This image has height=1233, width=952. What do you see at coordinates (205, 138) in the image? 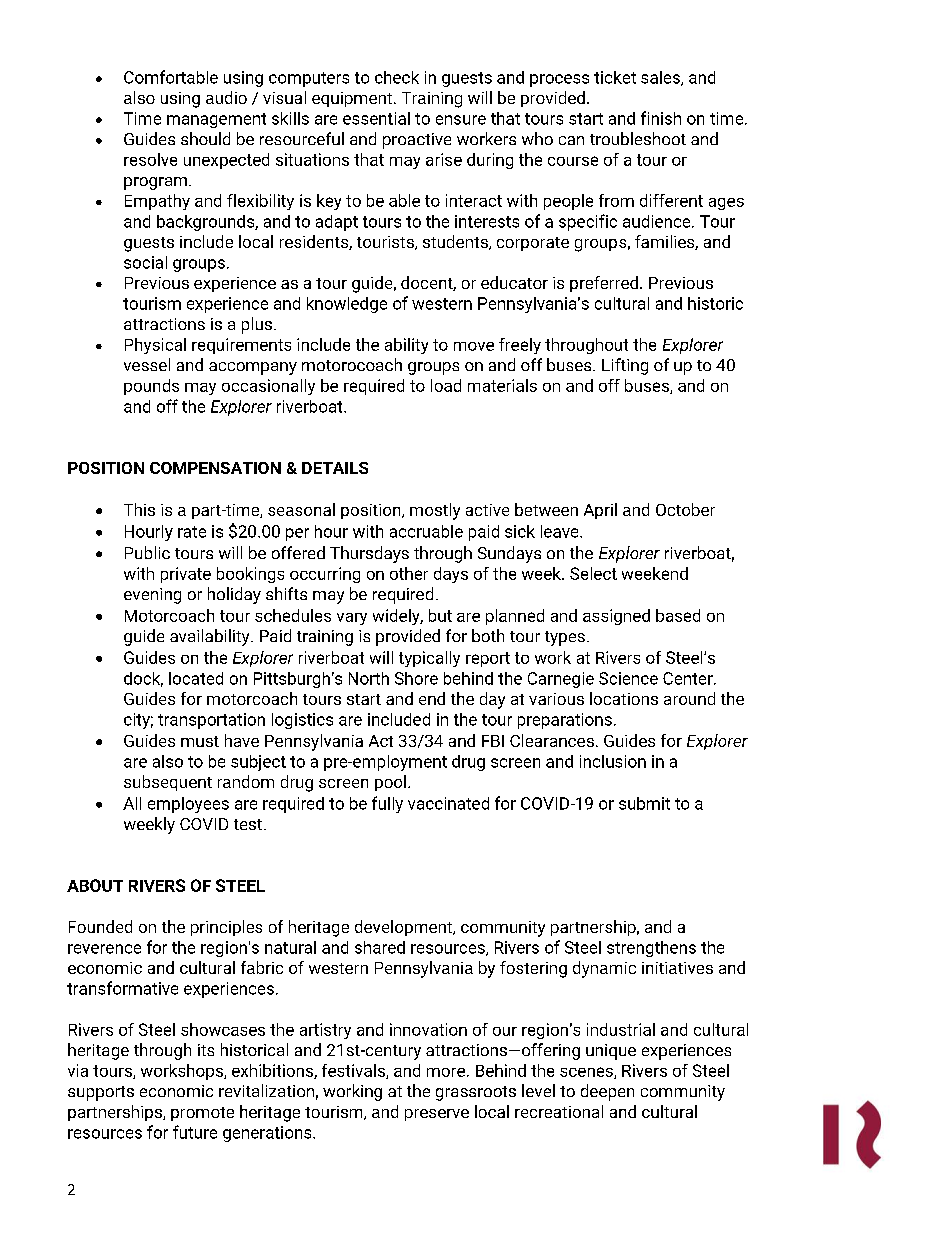
I see `should` at bounding box center [205, 138].
